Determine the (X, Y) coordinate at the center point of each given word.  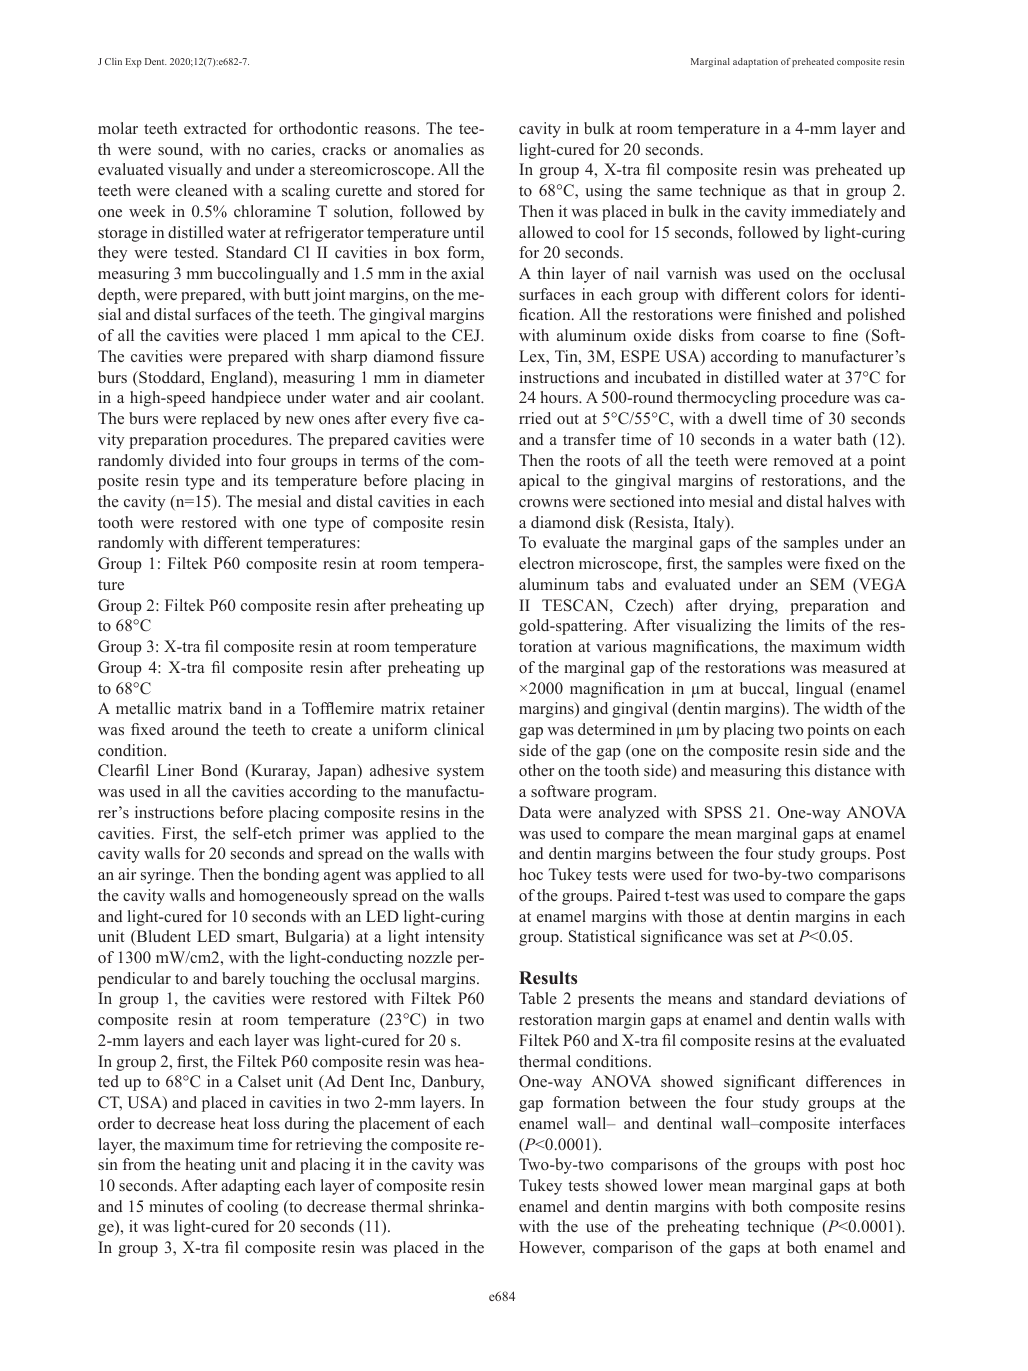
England (240, 379)
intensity (455, 938)
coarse (783, 337)
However (552, 1248)
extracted (215, 128)
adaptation (755, 63)
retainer (458, 708)
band (245, 708)
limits (805, 625)
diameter (454, 377)
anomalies (428, 149)
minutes (176, 1206)
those (706, 916)
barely (243, 980)
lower (683, 1185)
